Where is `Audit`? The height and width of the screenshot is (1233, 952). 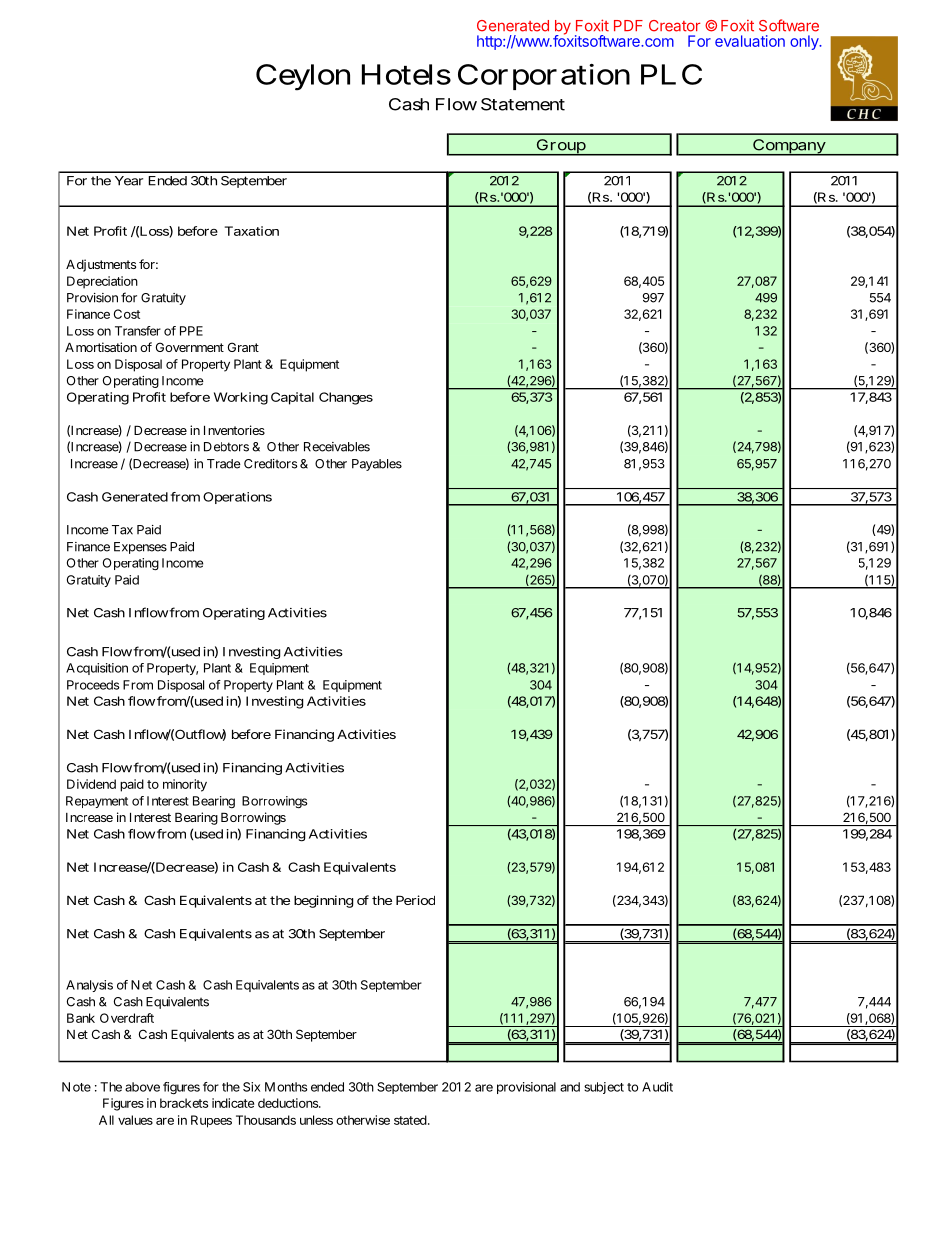 Audit is located at coordinates (657, 1087).
